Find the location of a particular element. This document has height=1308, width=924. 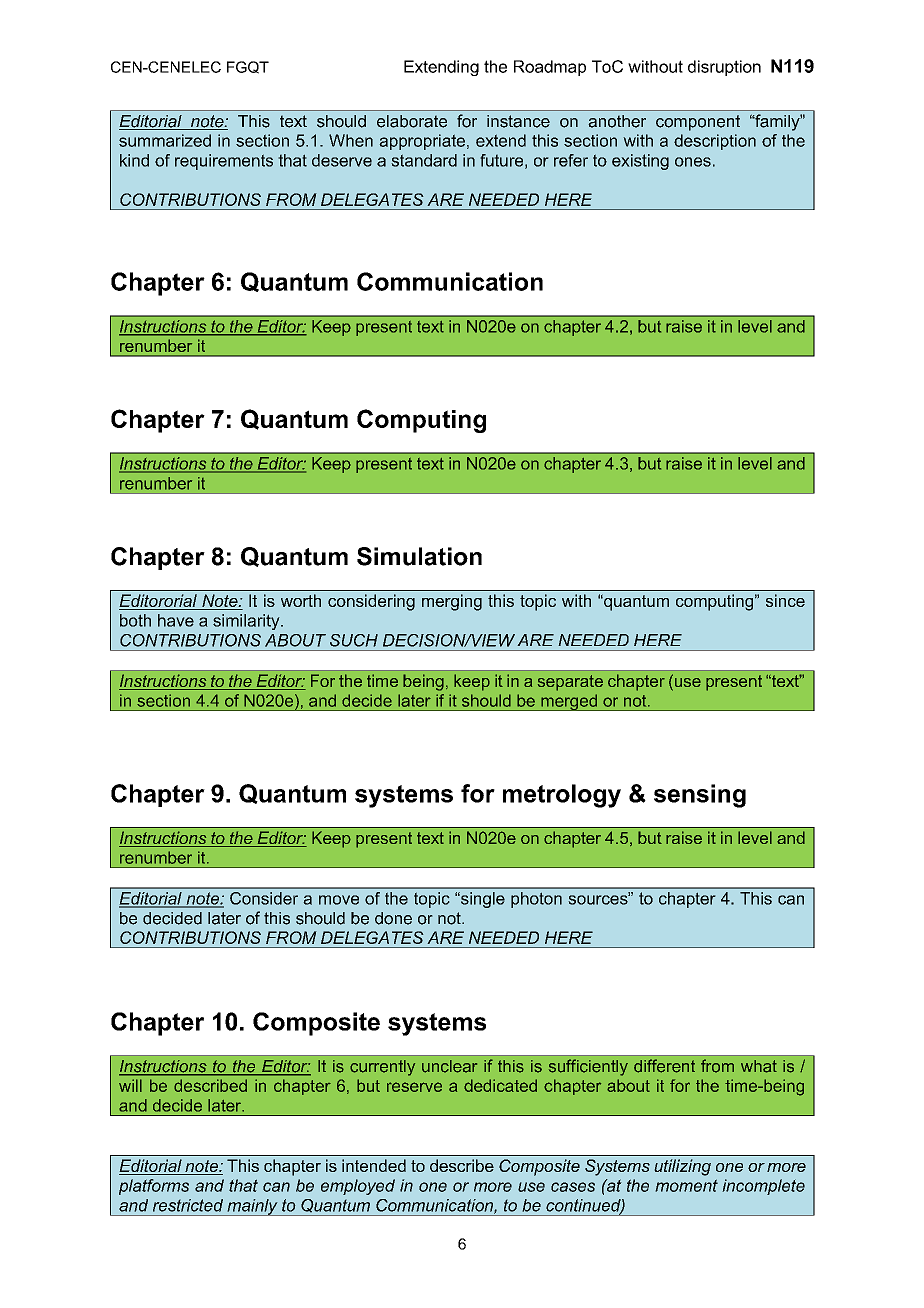

worth is located at coordinates (301, 600).
